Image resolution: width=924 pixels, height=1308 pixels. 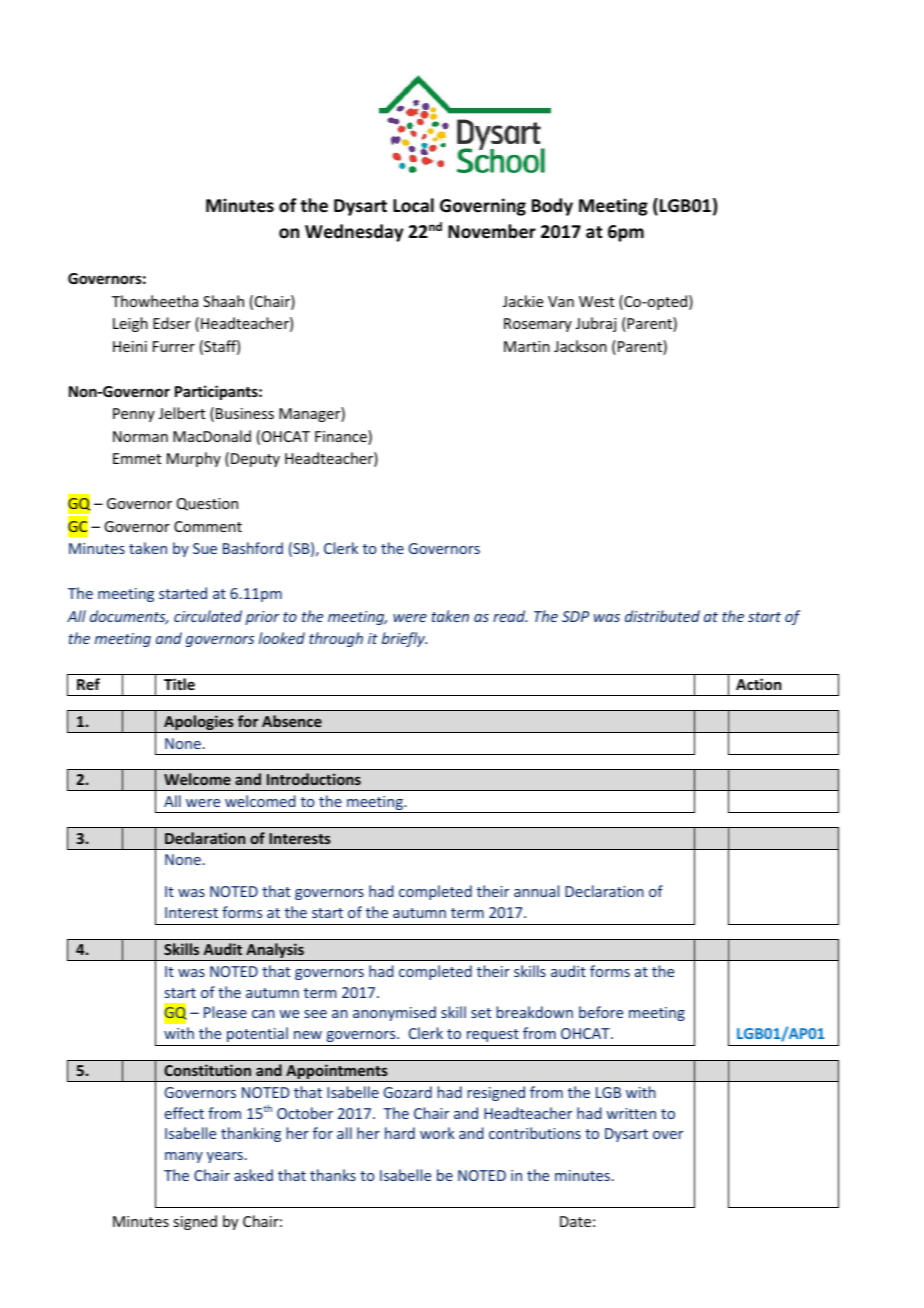 What do you see at coordinates (413, 205) in the screenshot?
I see `Local` at bounding box center [413, 205].
